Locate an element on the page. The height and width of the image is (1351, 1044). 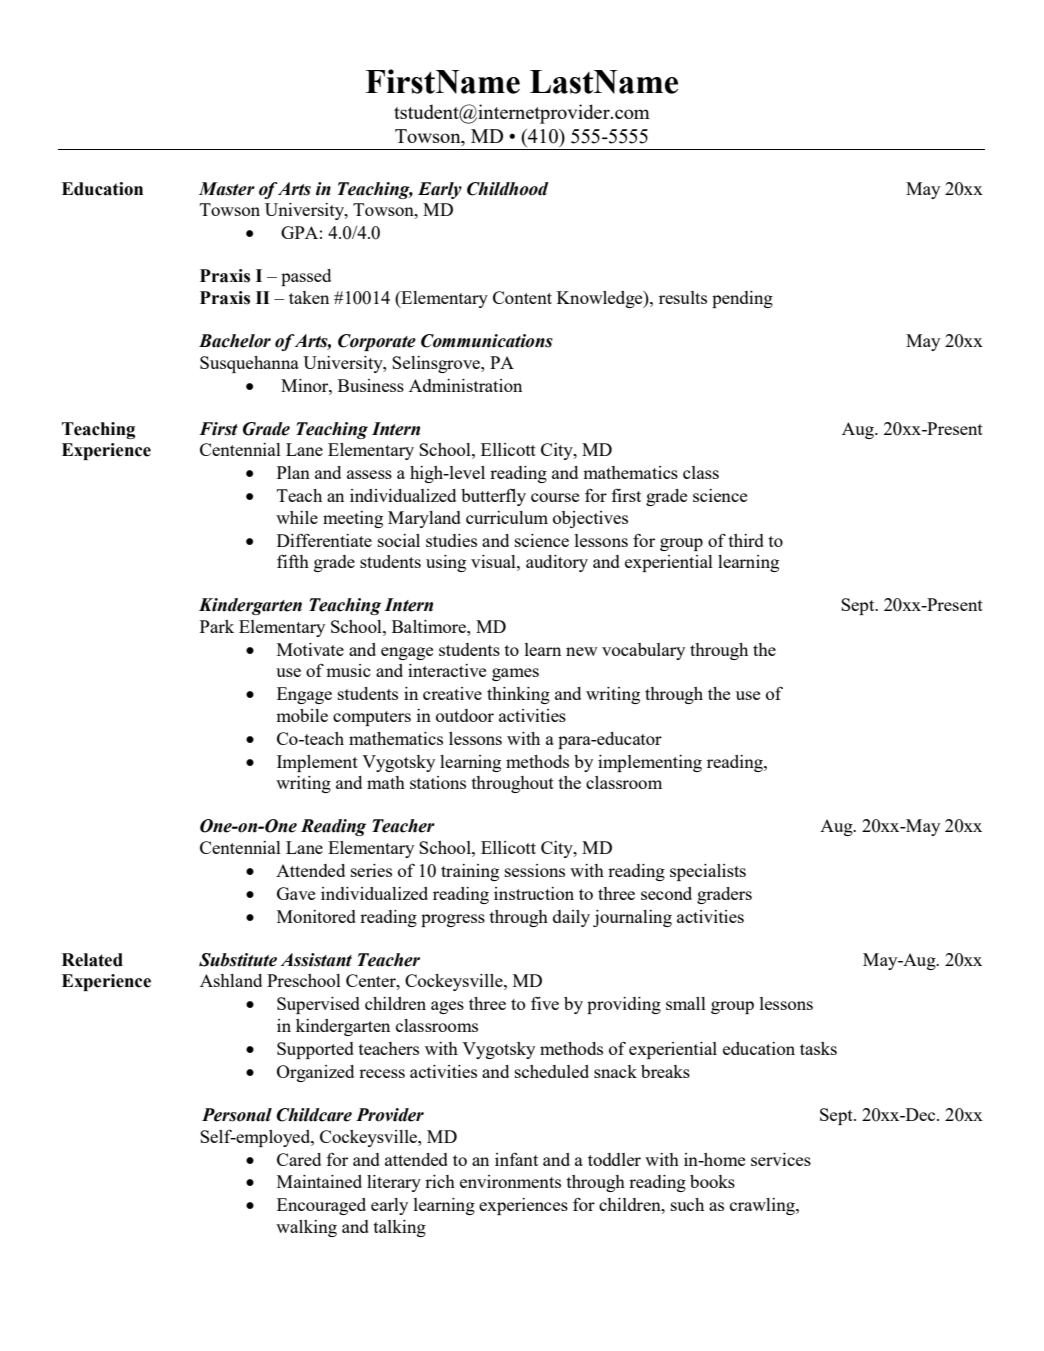
Personal is located at coordinates (237, 1115).
